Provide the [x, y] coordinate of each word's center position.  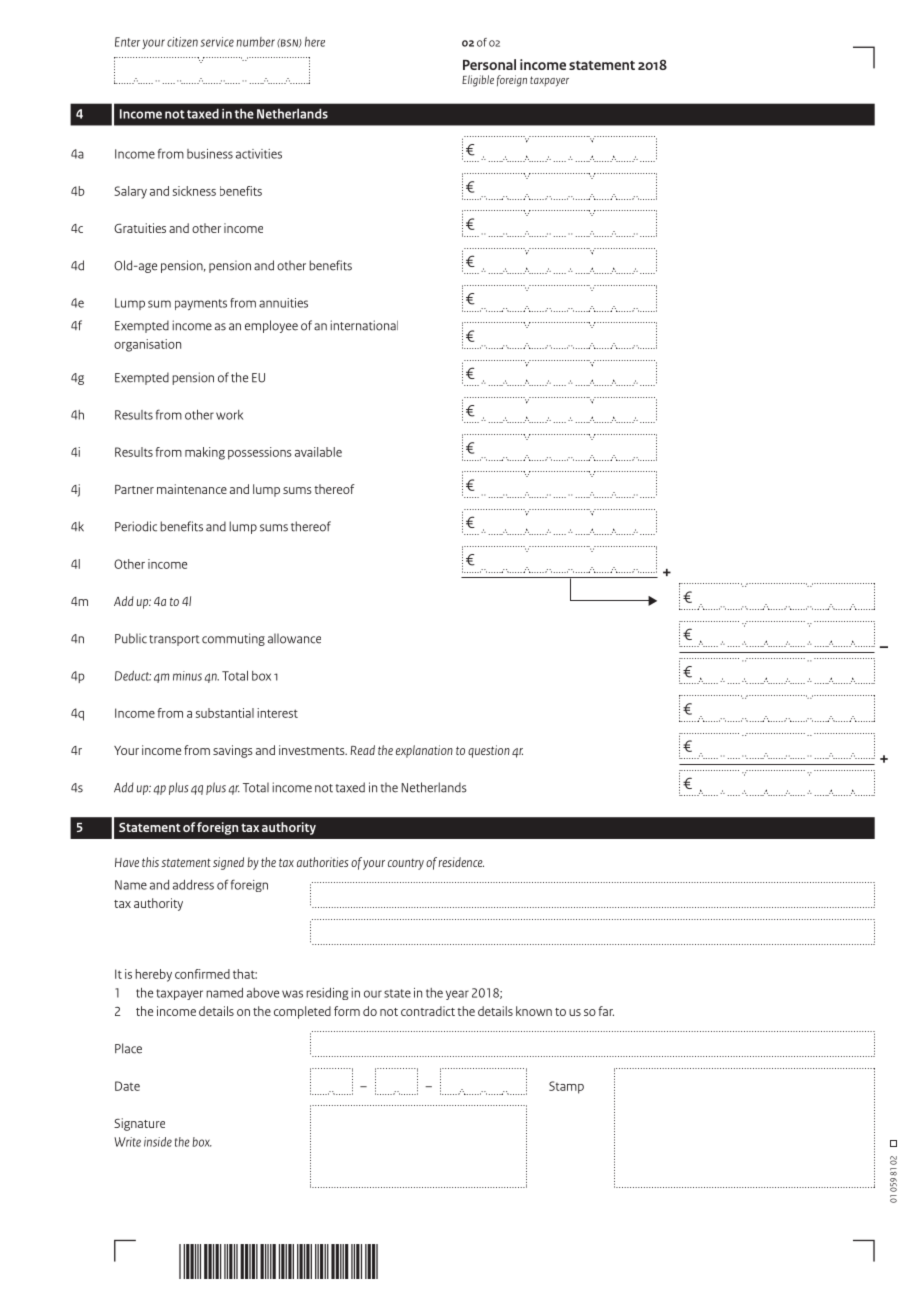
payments [201, 304]
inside [158, 1142]
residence [461, 862]
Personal [489, 64]
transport [174, 640]
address [193, 885]
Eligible [478, 81]
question [489, 751]
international [364, 325]
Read [362, 750]
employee [271, 326]
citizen [182, 42]
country [406, 864]
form [347, 1011]
